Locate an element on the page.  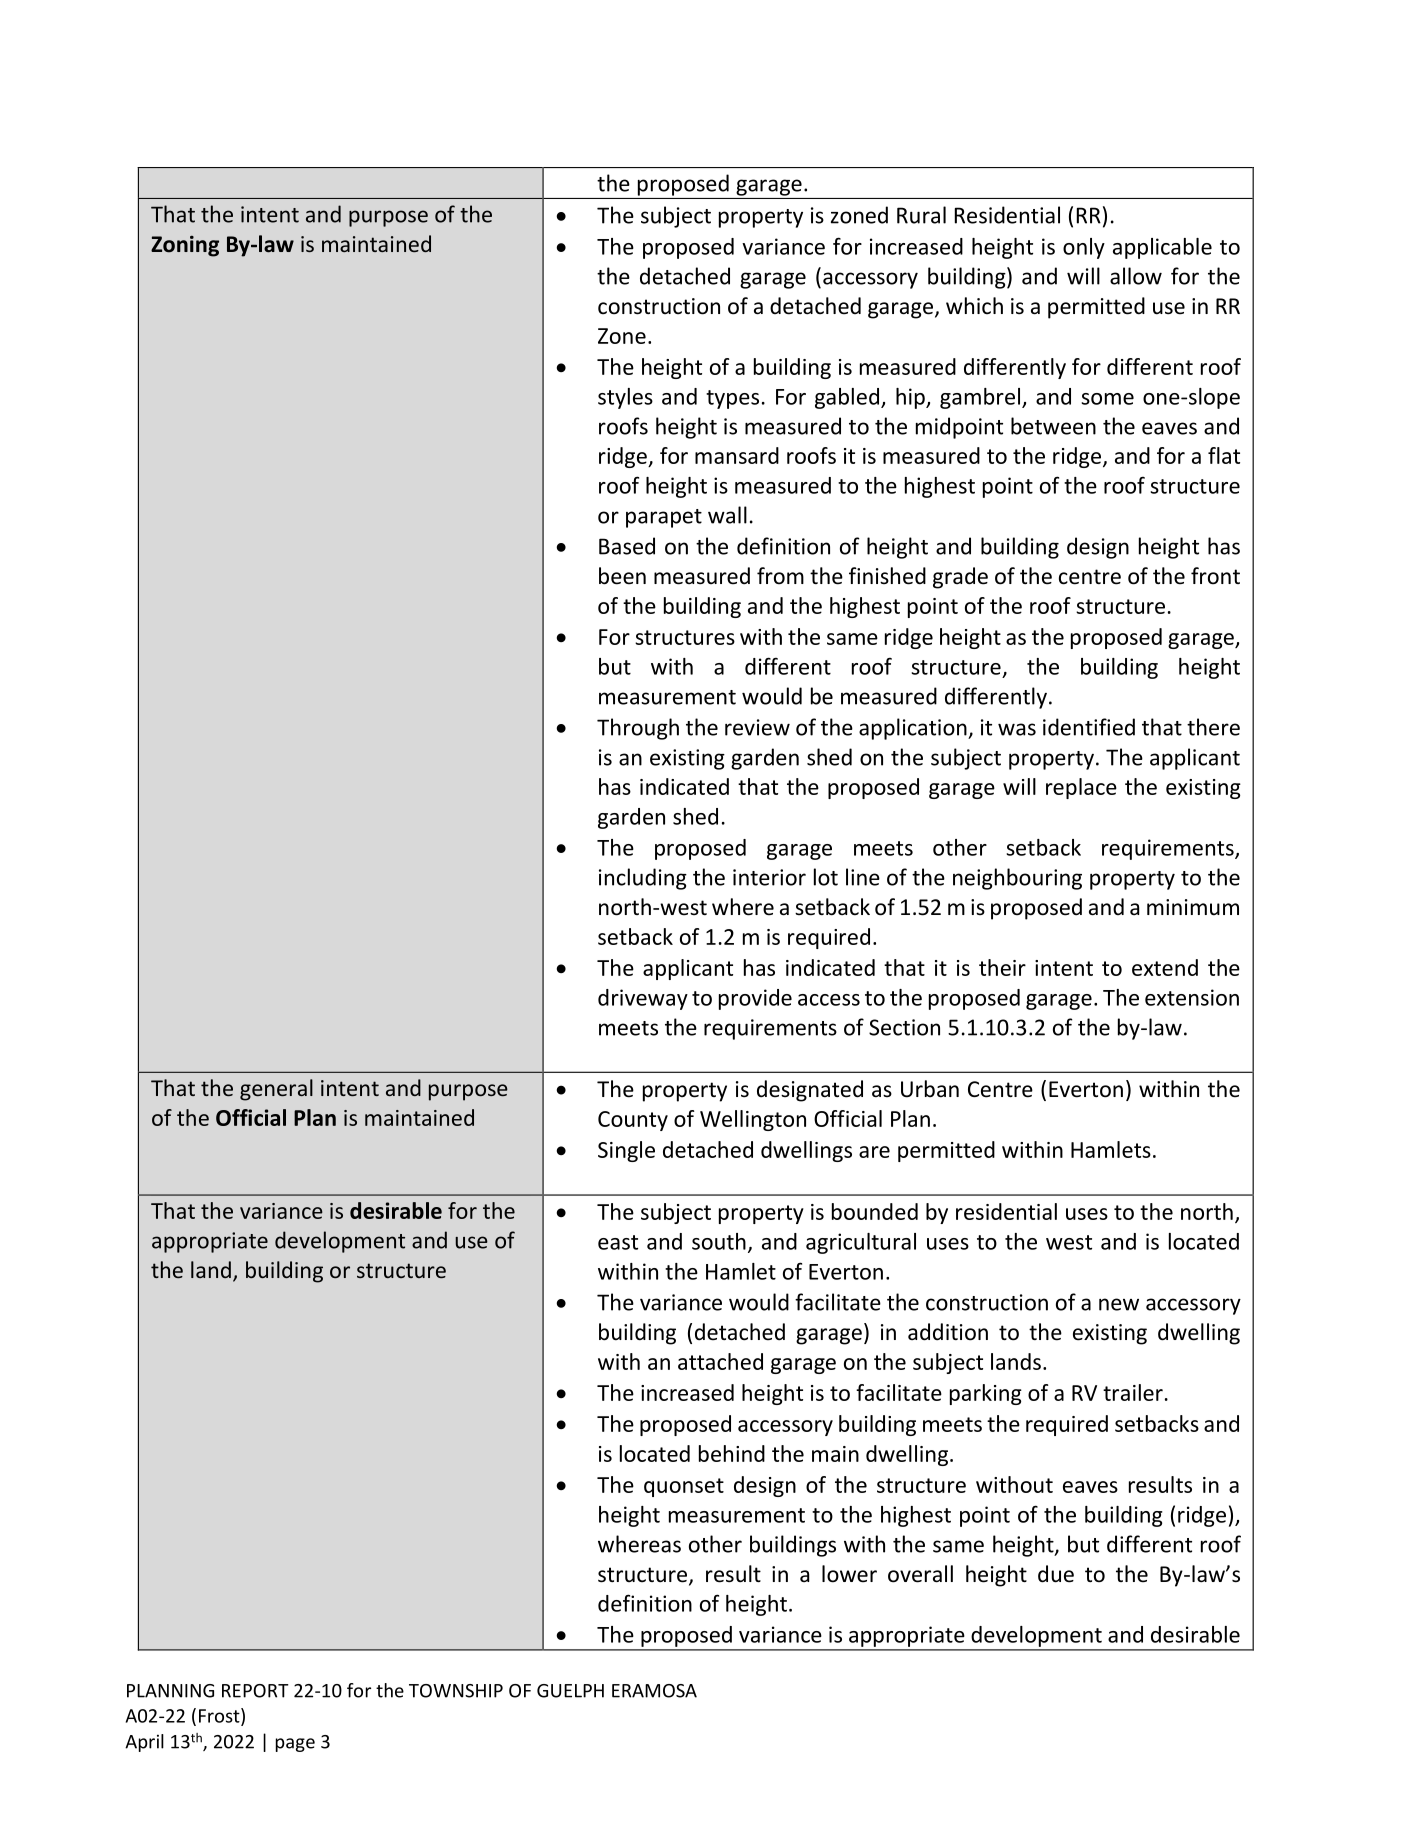
extend is located at coordinates (1165, 967).
